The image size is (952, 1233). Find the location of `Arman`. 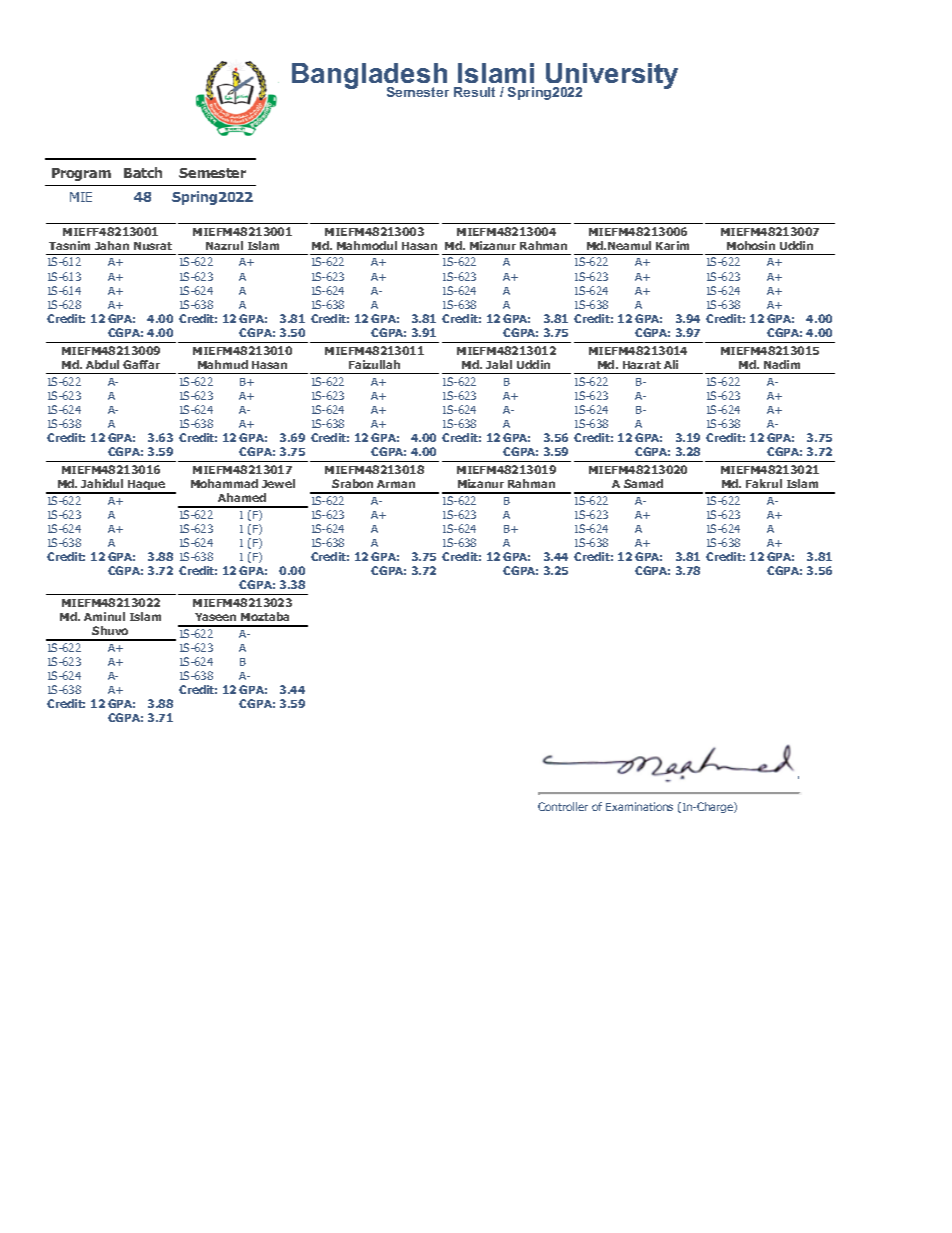

Arman is located at coordinates (396, 484).
